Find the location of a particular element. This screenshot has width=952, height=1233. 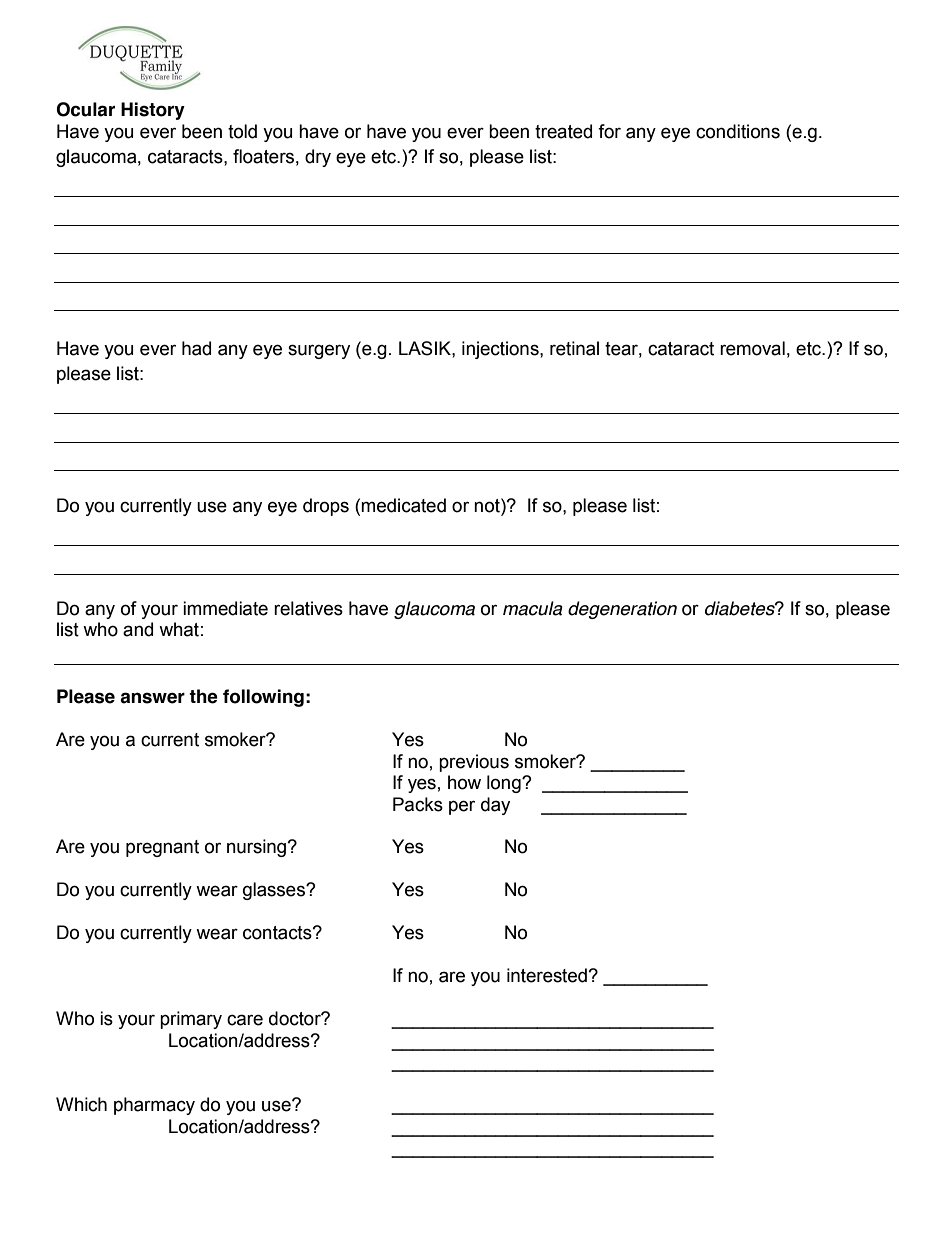

had is located at coordinates (196, 348).
